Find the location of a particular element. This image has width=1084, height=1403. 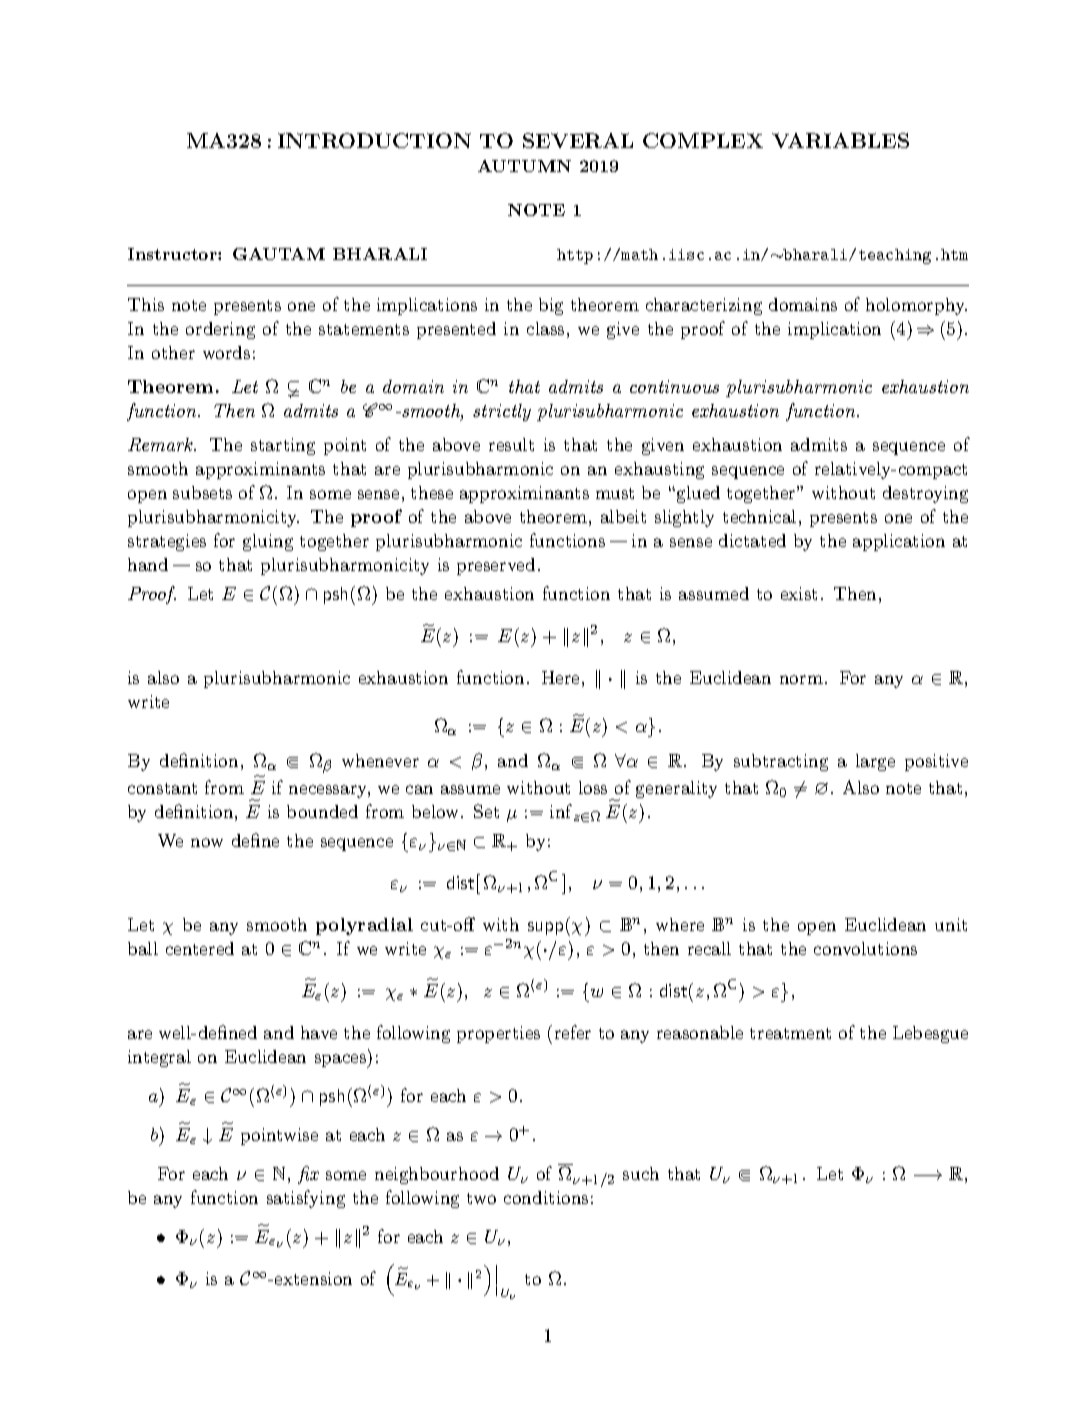

gluing is located at coordinates (268, 542).
